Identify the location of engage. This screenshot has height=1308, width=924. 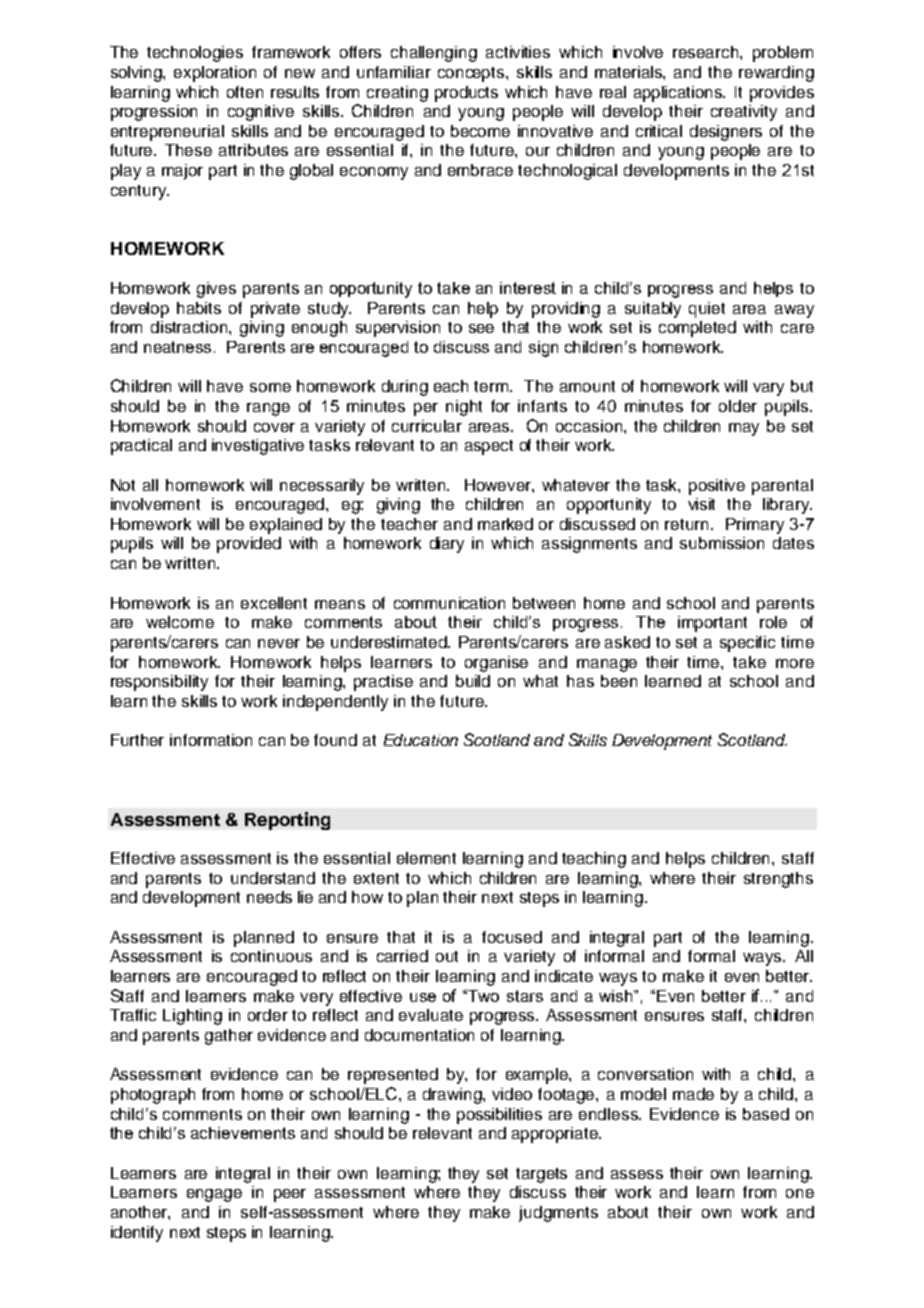
(214, 1195).
